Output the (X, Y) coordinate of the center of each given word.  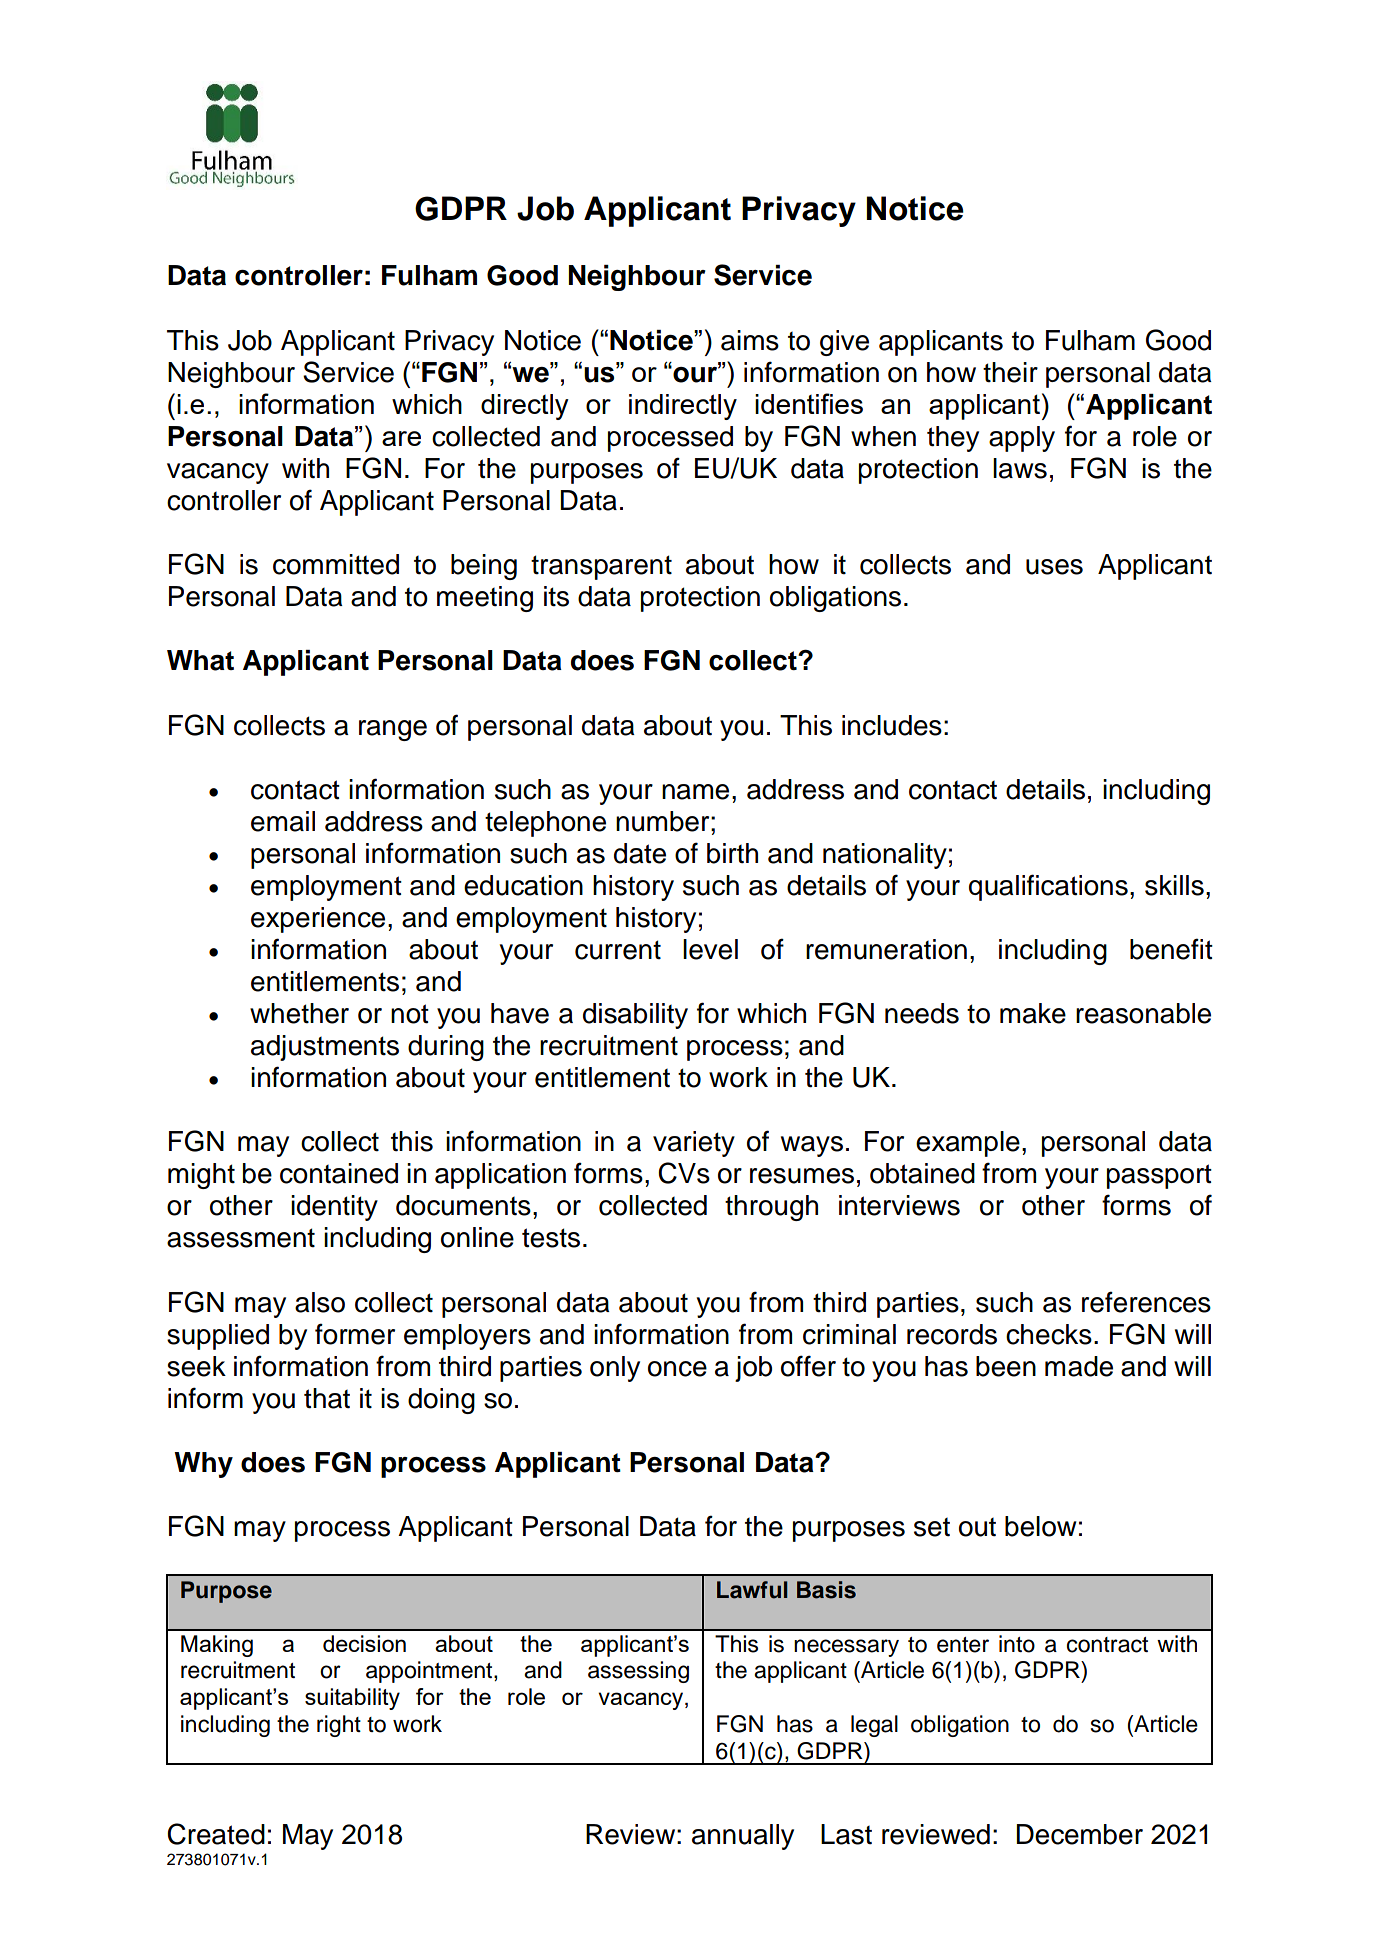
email (283, 821)
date (640, 853)
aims (750, 340)
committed (336, 564)
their (1010, 372)
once (677, 1369)
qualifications (1048, 887)
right (339, 1726)
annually (743, 1837)
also (320, 1302)
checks (1049, 1334)
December (1079, 1834)
